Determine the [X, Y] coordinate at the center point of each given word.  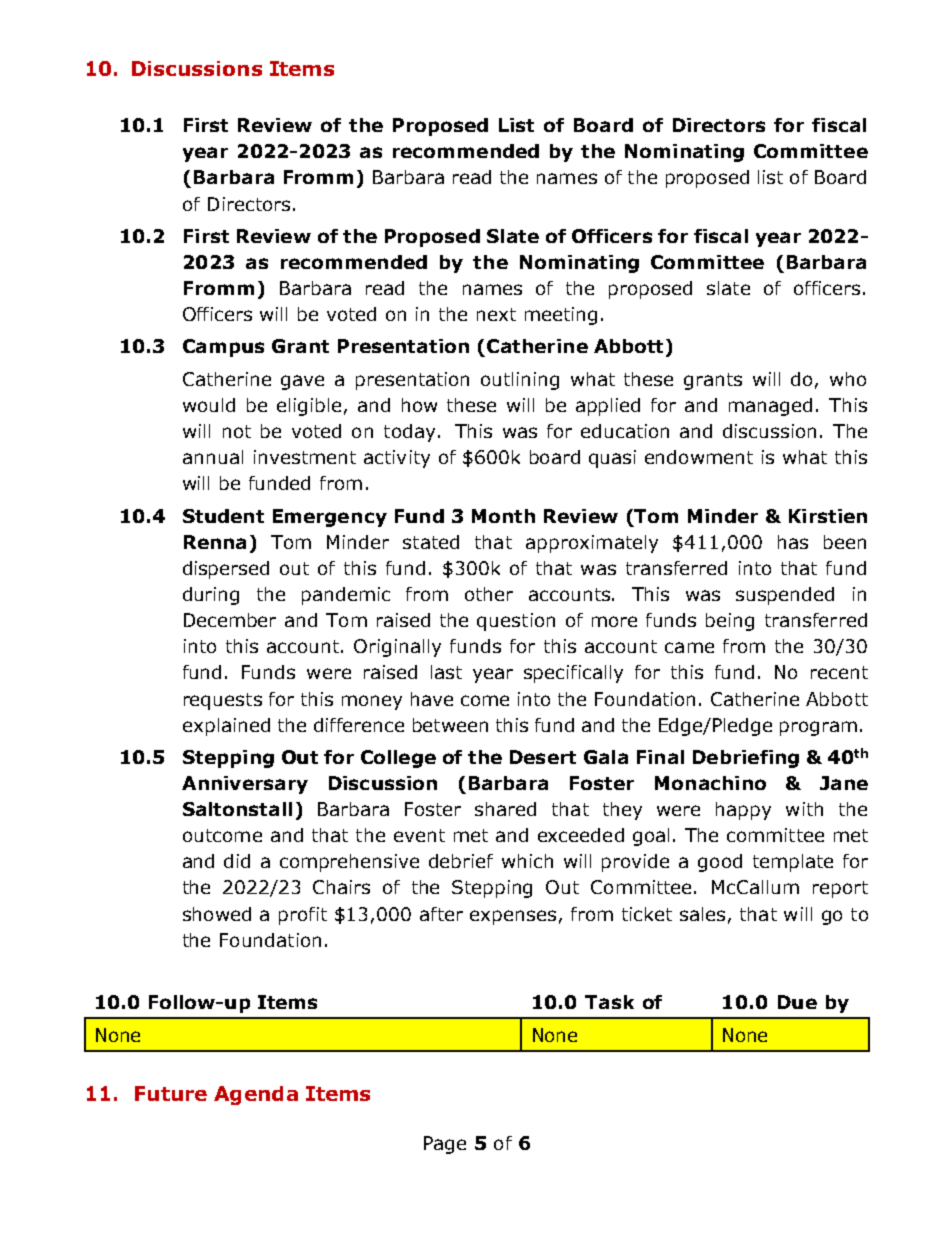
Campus [223, 348]
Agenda [256, 1095]
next [496, 314]
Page [445, 1145]
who [848, 379]
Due [797, 1002]
